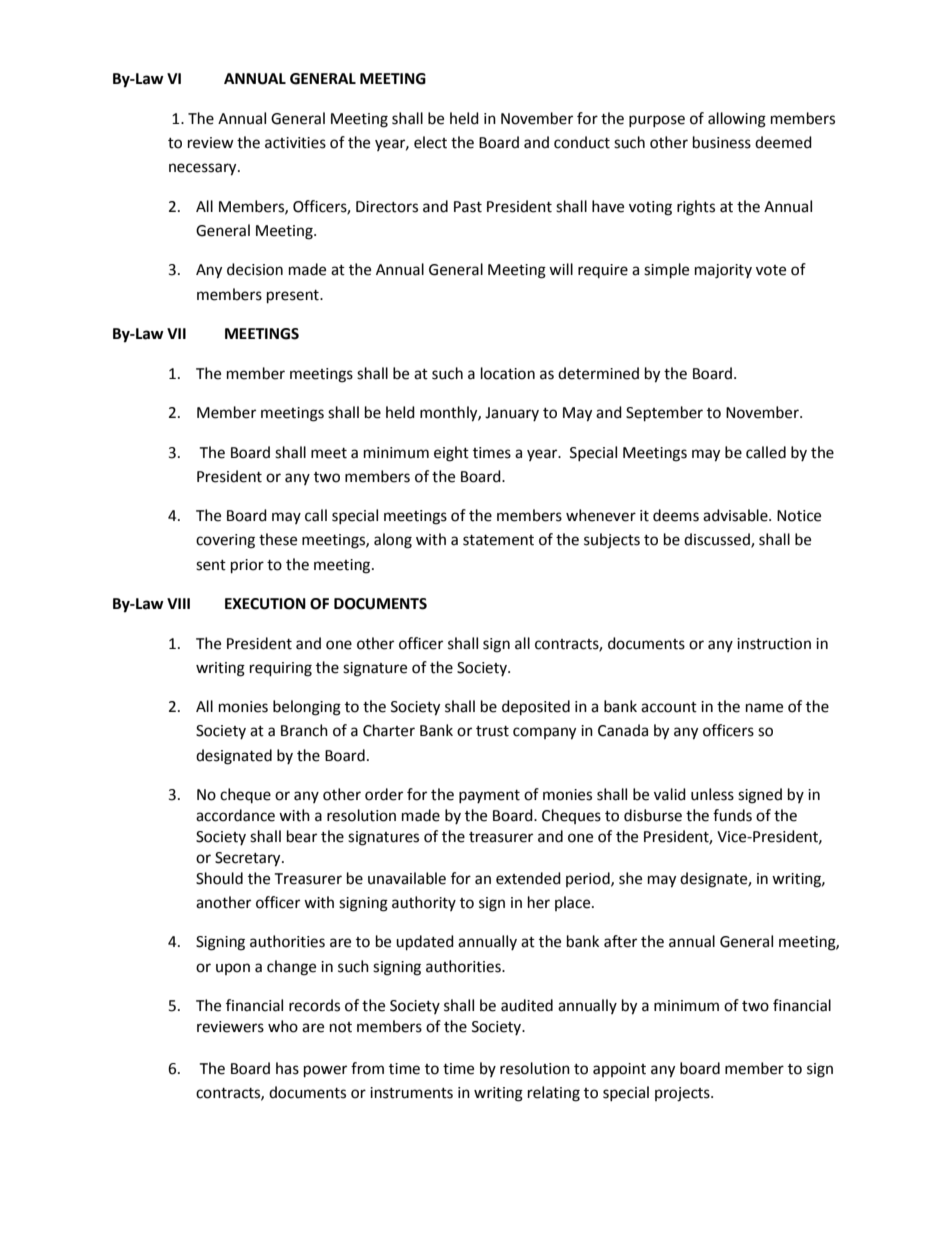 The width and height of the screenshot is (952, 1233). Describe the element at coordinates (265, 604) in the screenshot. I see `EXECUTION` at that location.
